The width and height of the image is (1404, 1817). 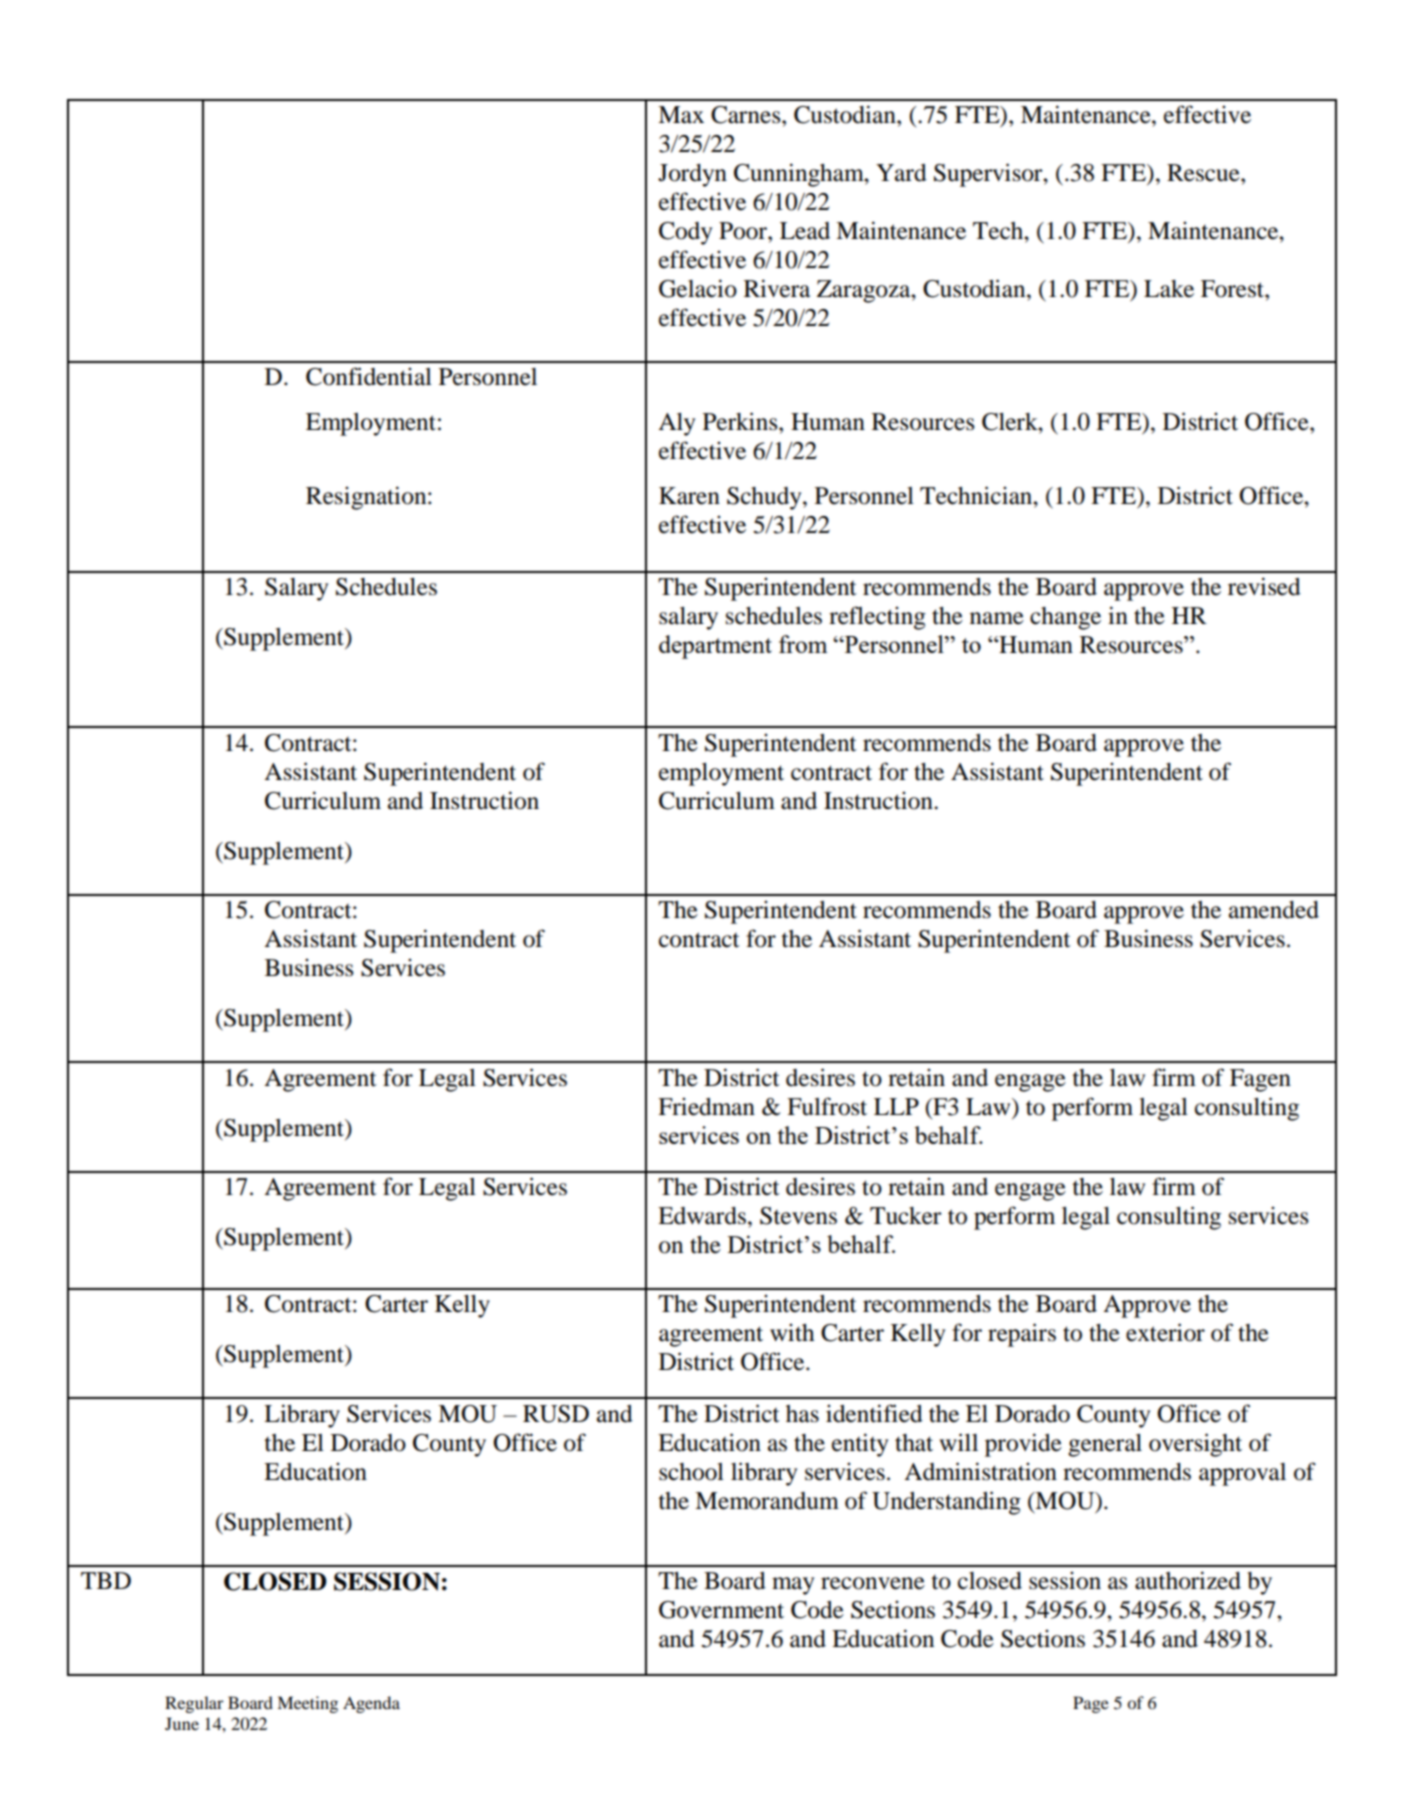 I want to click on Rescue, so click(x=1204, y=173).
